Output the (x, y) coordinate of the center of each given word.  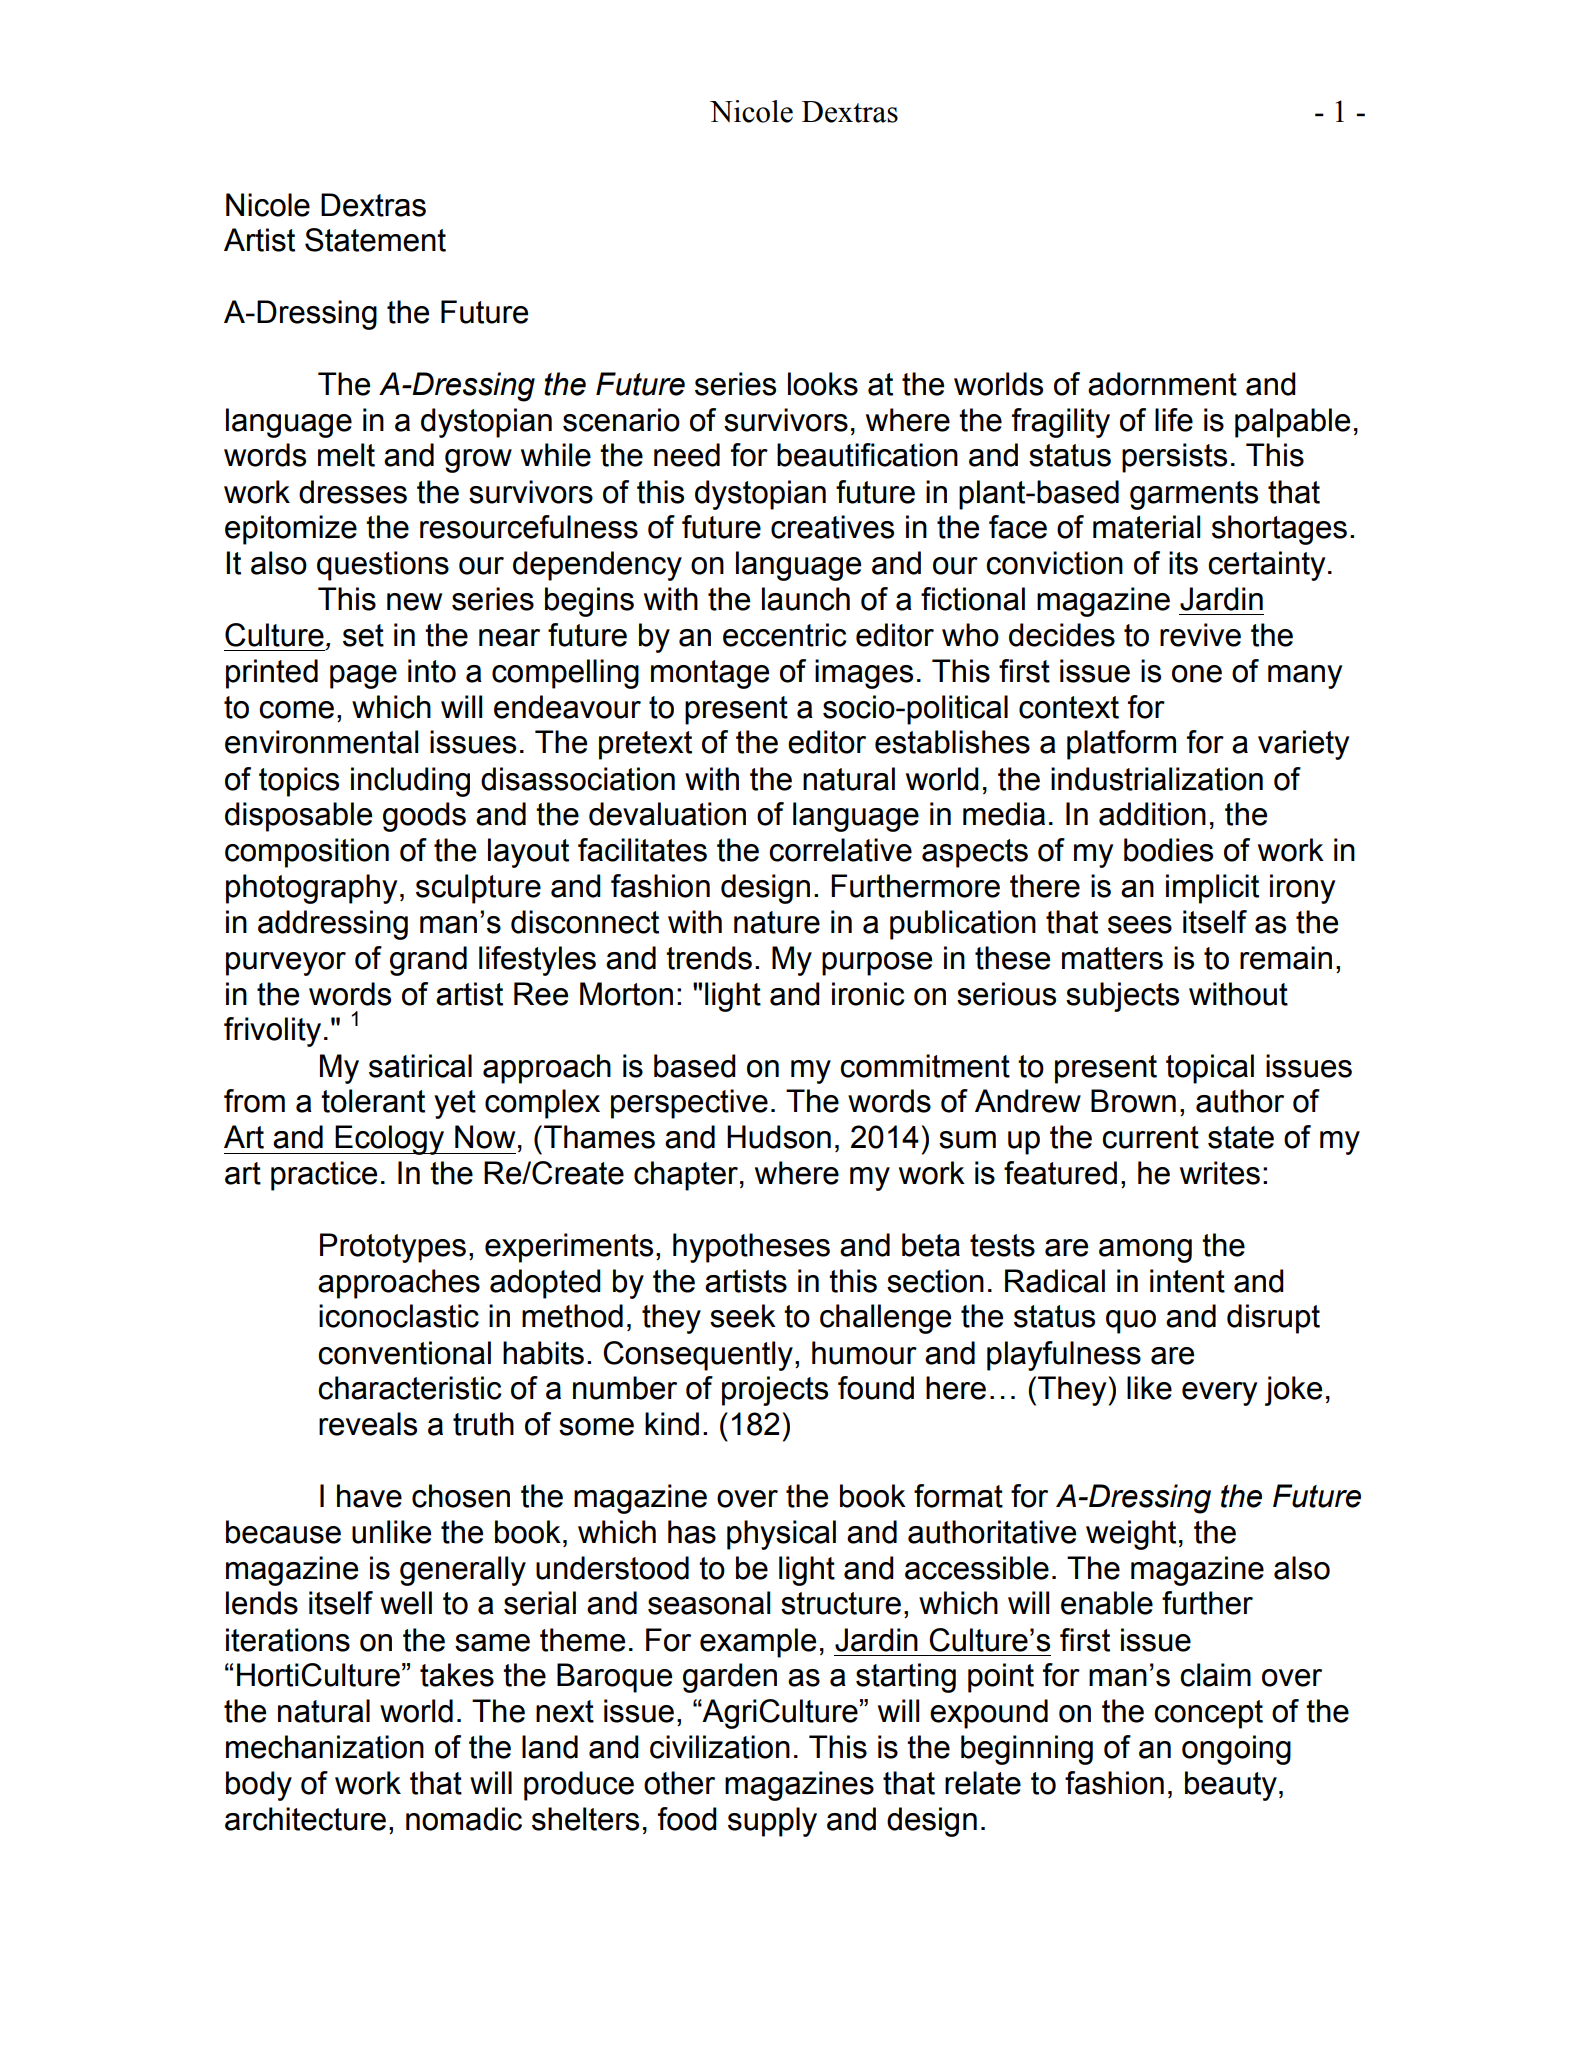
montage (710, 674)
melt (346, 455)
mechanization (325, 1747)
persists (1174, 458)
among (1145, 1251)
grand (428, 961)
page (363, 677)
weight (1131, 1535)
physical (781, 1535)
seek (743, 1316)
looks (823, 384)
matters (1112, 958)
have (369, 1496)
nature (777, 922)
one (1197, 674)
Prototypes (393, 1248)
